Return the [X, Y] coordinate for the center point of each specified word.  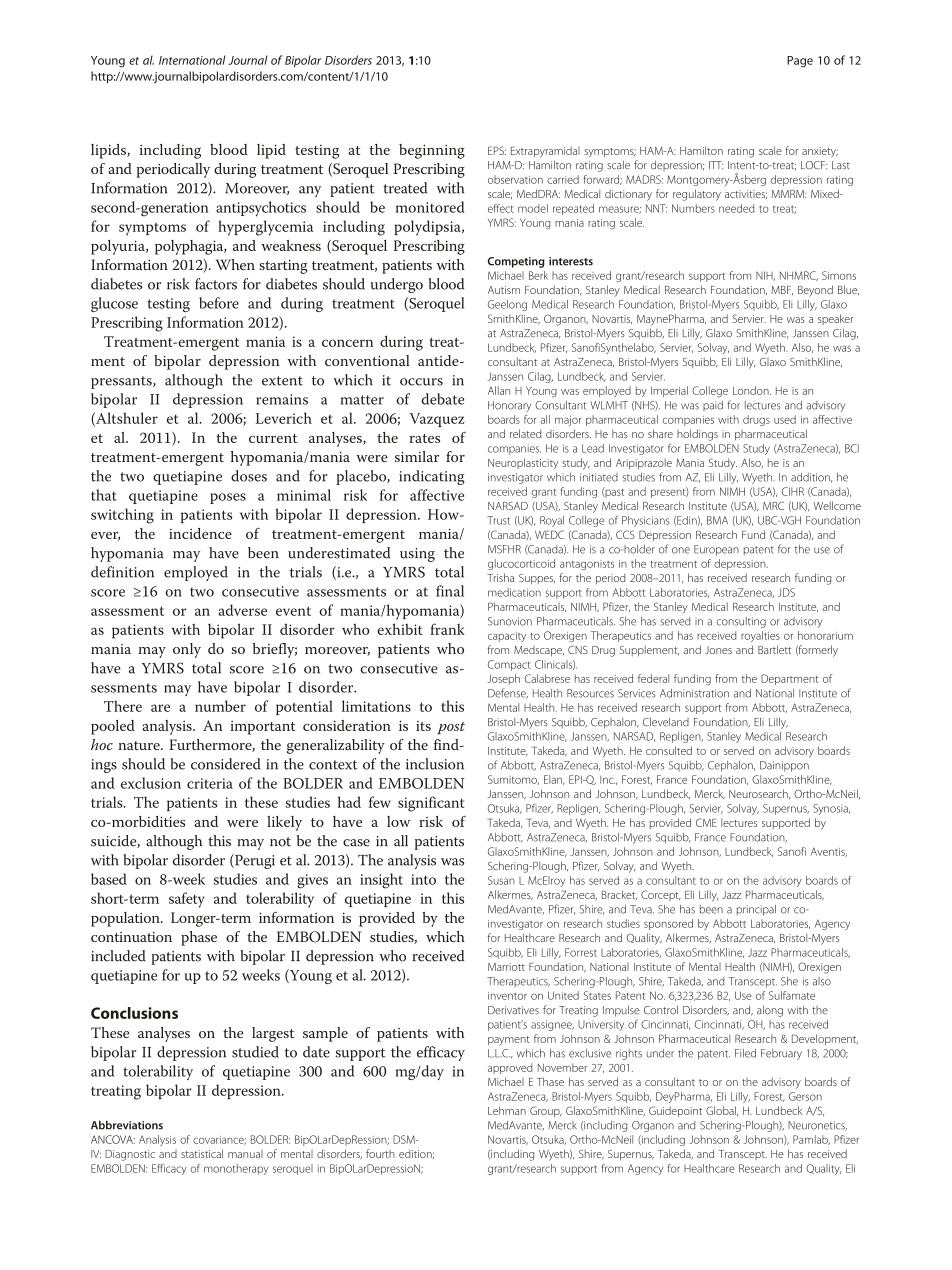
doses [249, 476]
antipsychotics [261, 209]
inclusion [435, 764]
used [785, 419]
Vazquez [436, 420]
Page [800, 62]
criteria [210, 783]
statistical [202, 1153]
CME [706, 822]
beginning [432, 151]
